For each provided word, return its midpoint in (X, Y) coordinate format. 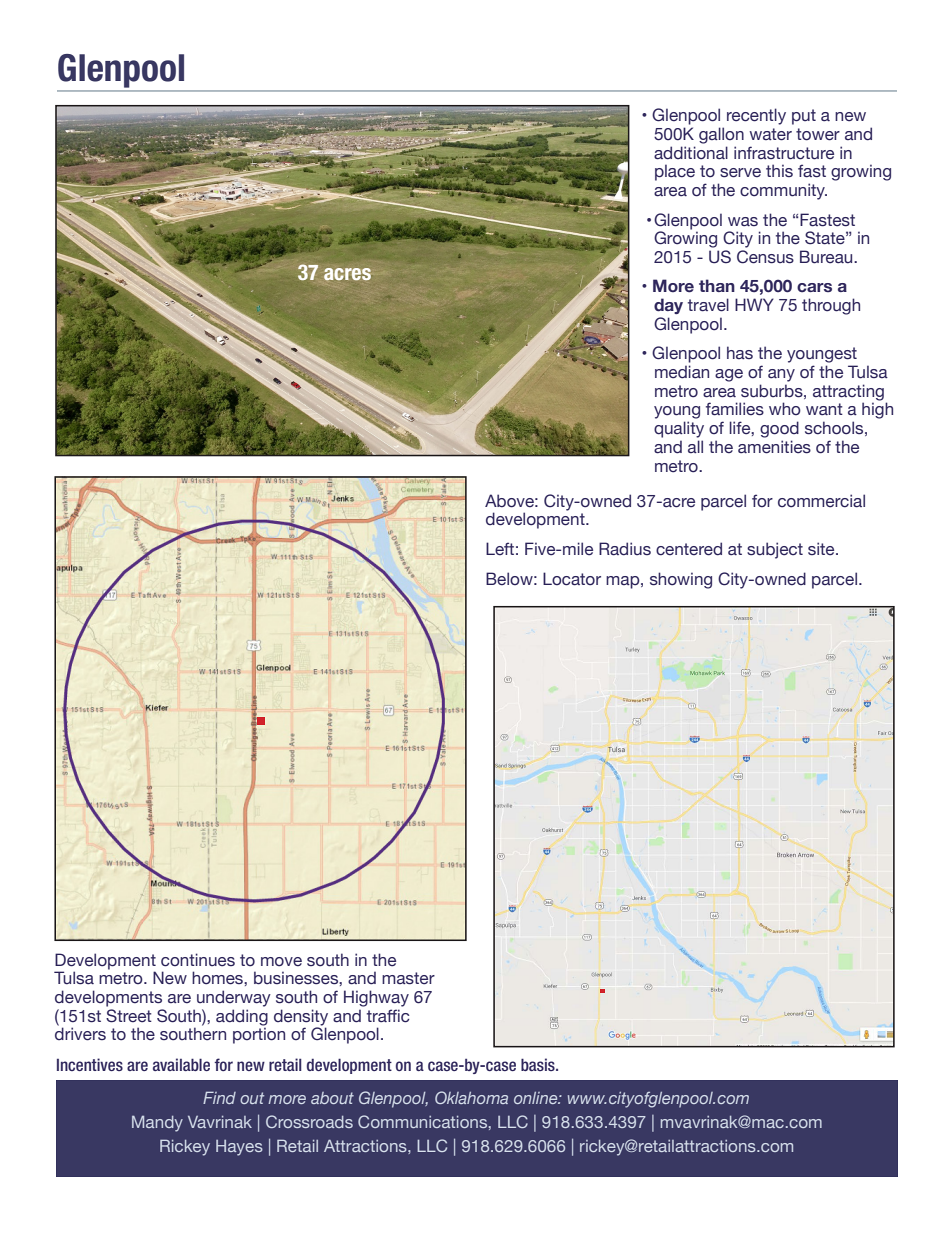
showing (681, 580)
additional (691, 153)
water (770, 134)
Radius (625, 549)
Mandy (157, 1123)
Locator (572, 579)
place (675, 172)
